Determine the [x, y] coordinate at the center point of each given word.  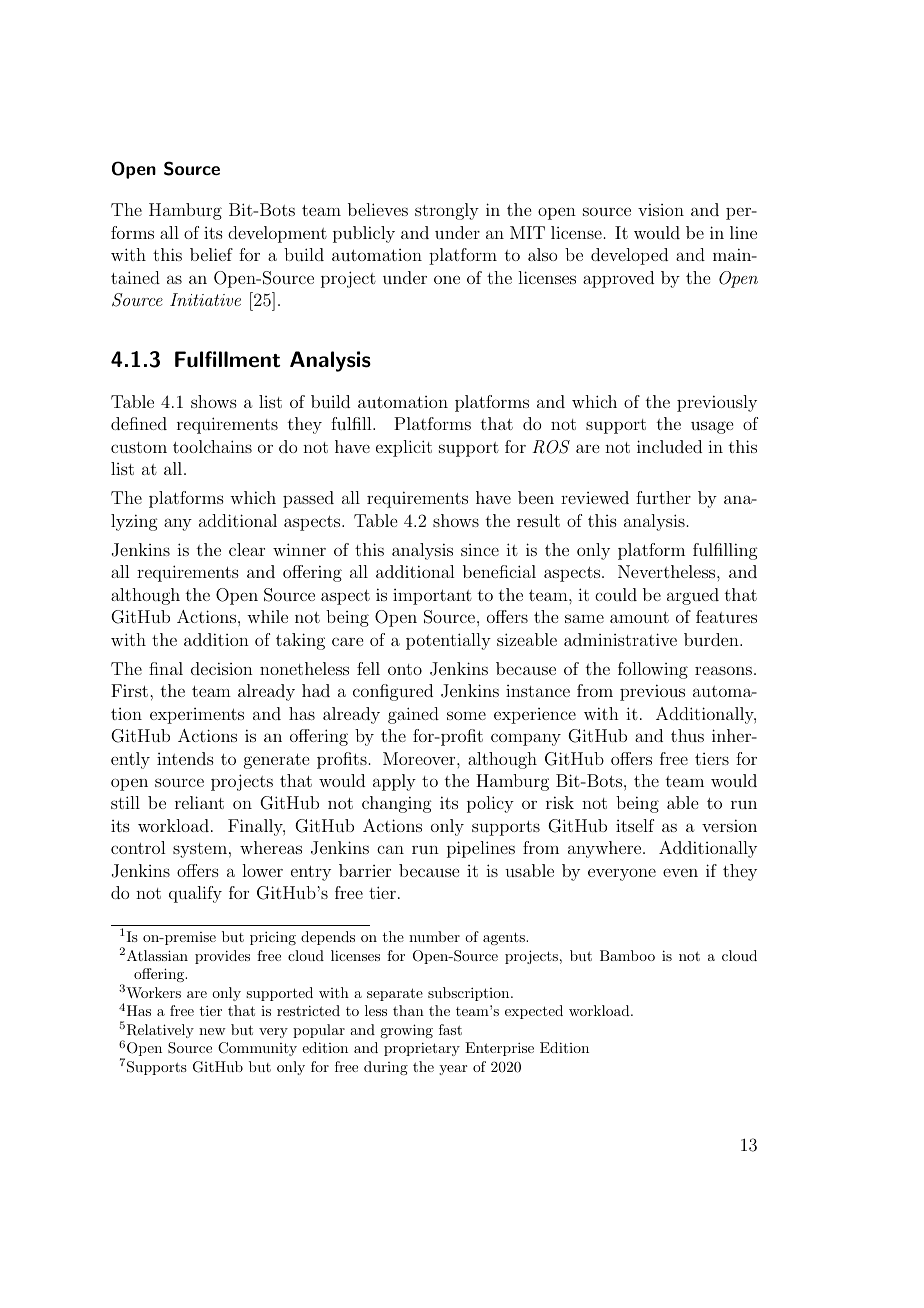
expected [534, 1012]
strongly [447, 211]
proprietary [422, 1049]
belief [211, 254]
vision [661, 209]
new [212, 1031]
